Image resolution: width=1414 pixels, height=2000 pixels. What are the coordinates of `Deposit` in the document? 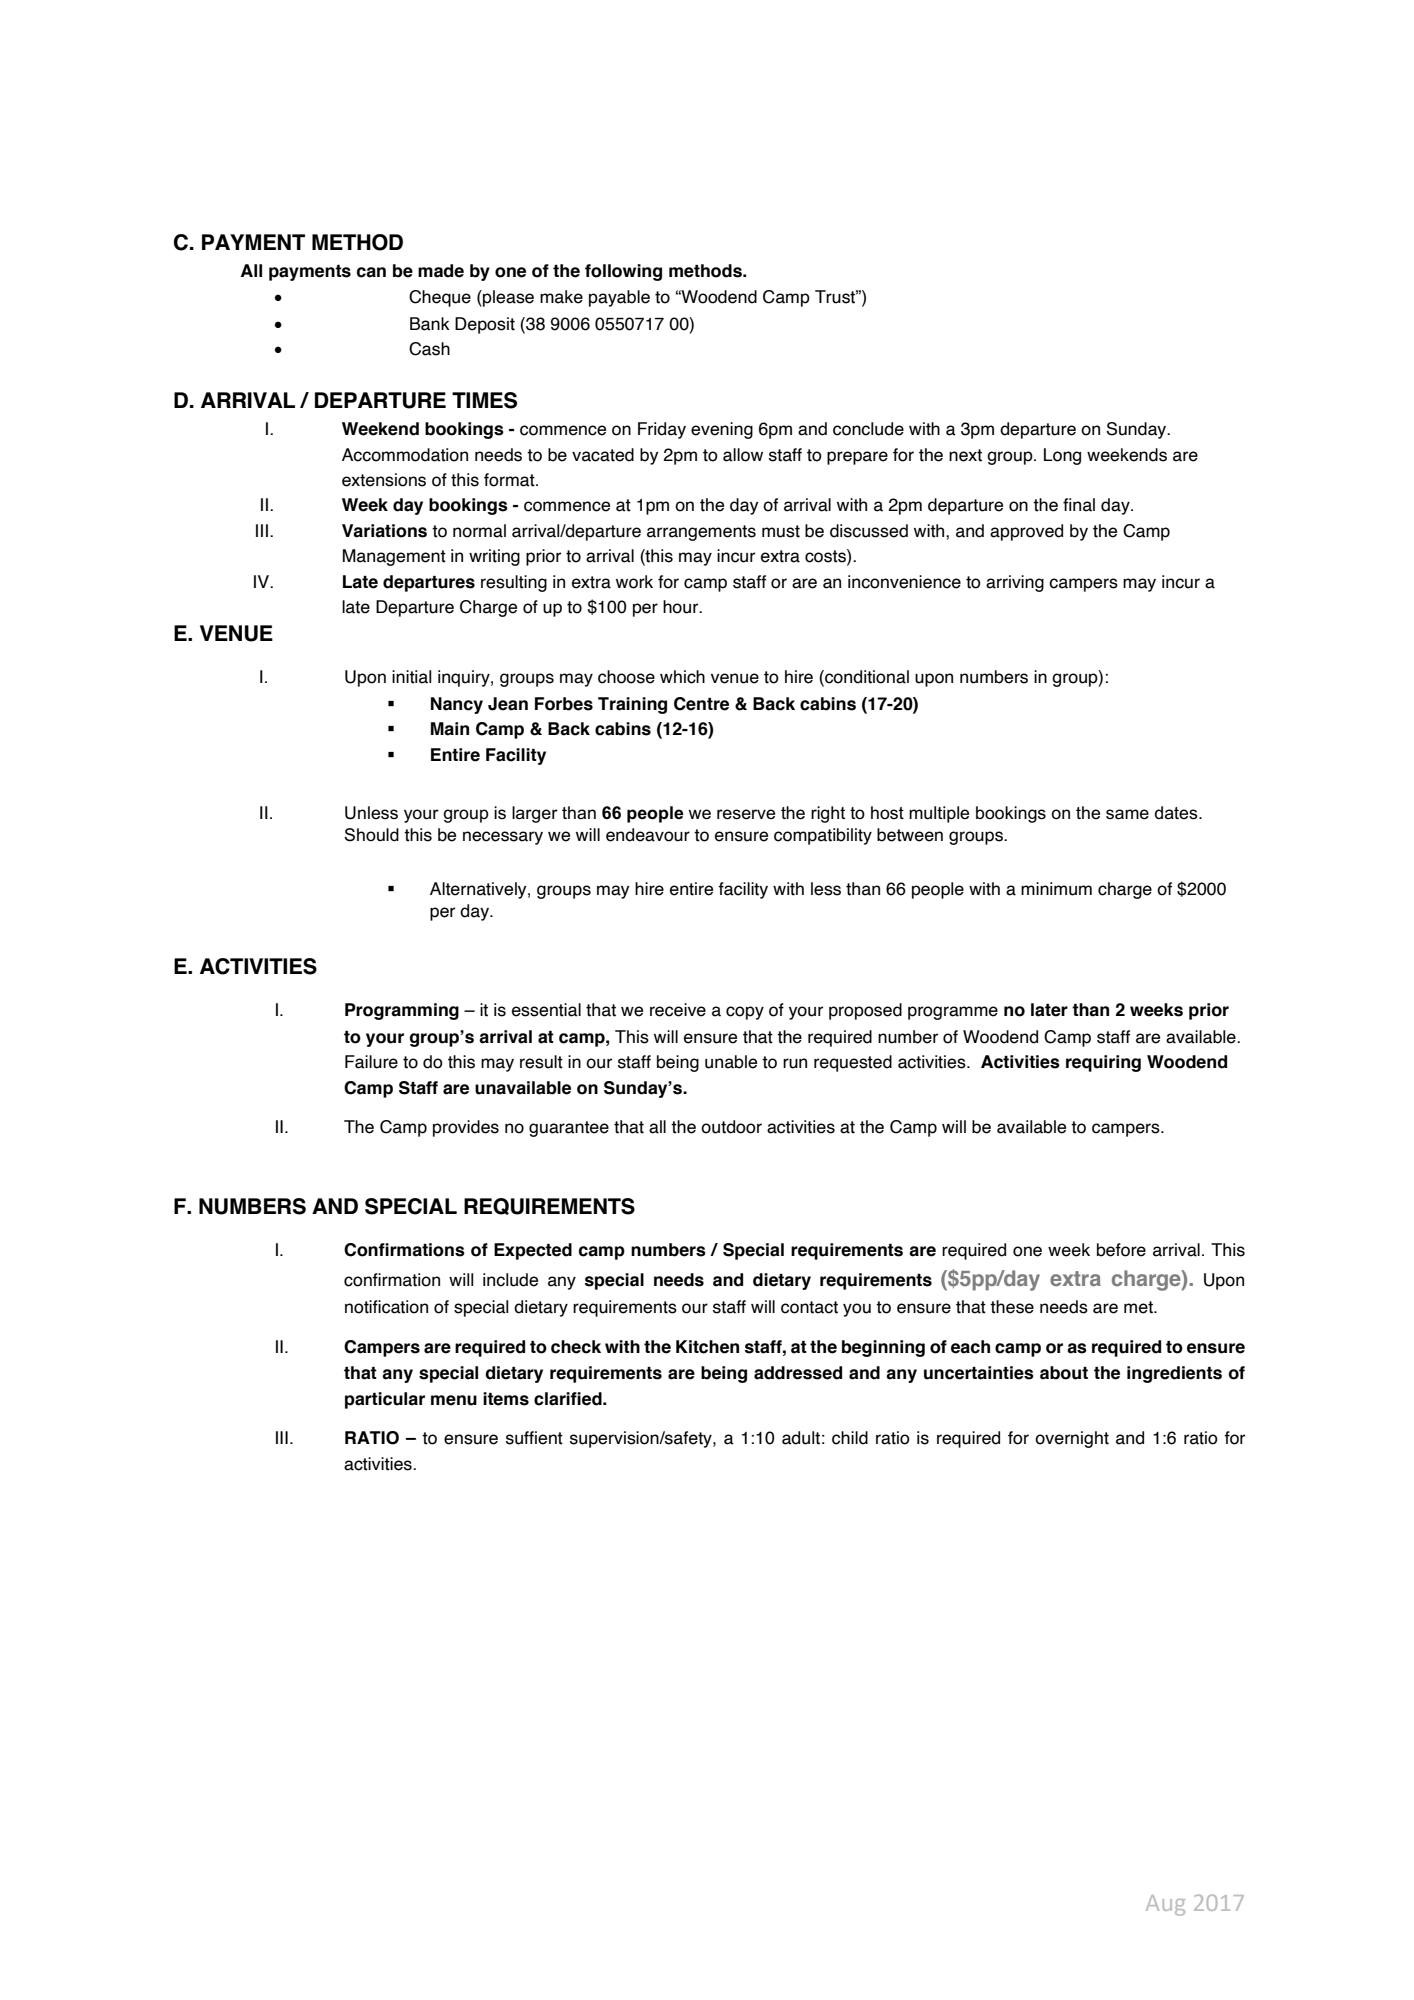 It's located at (485, 325).
